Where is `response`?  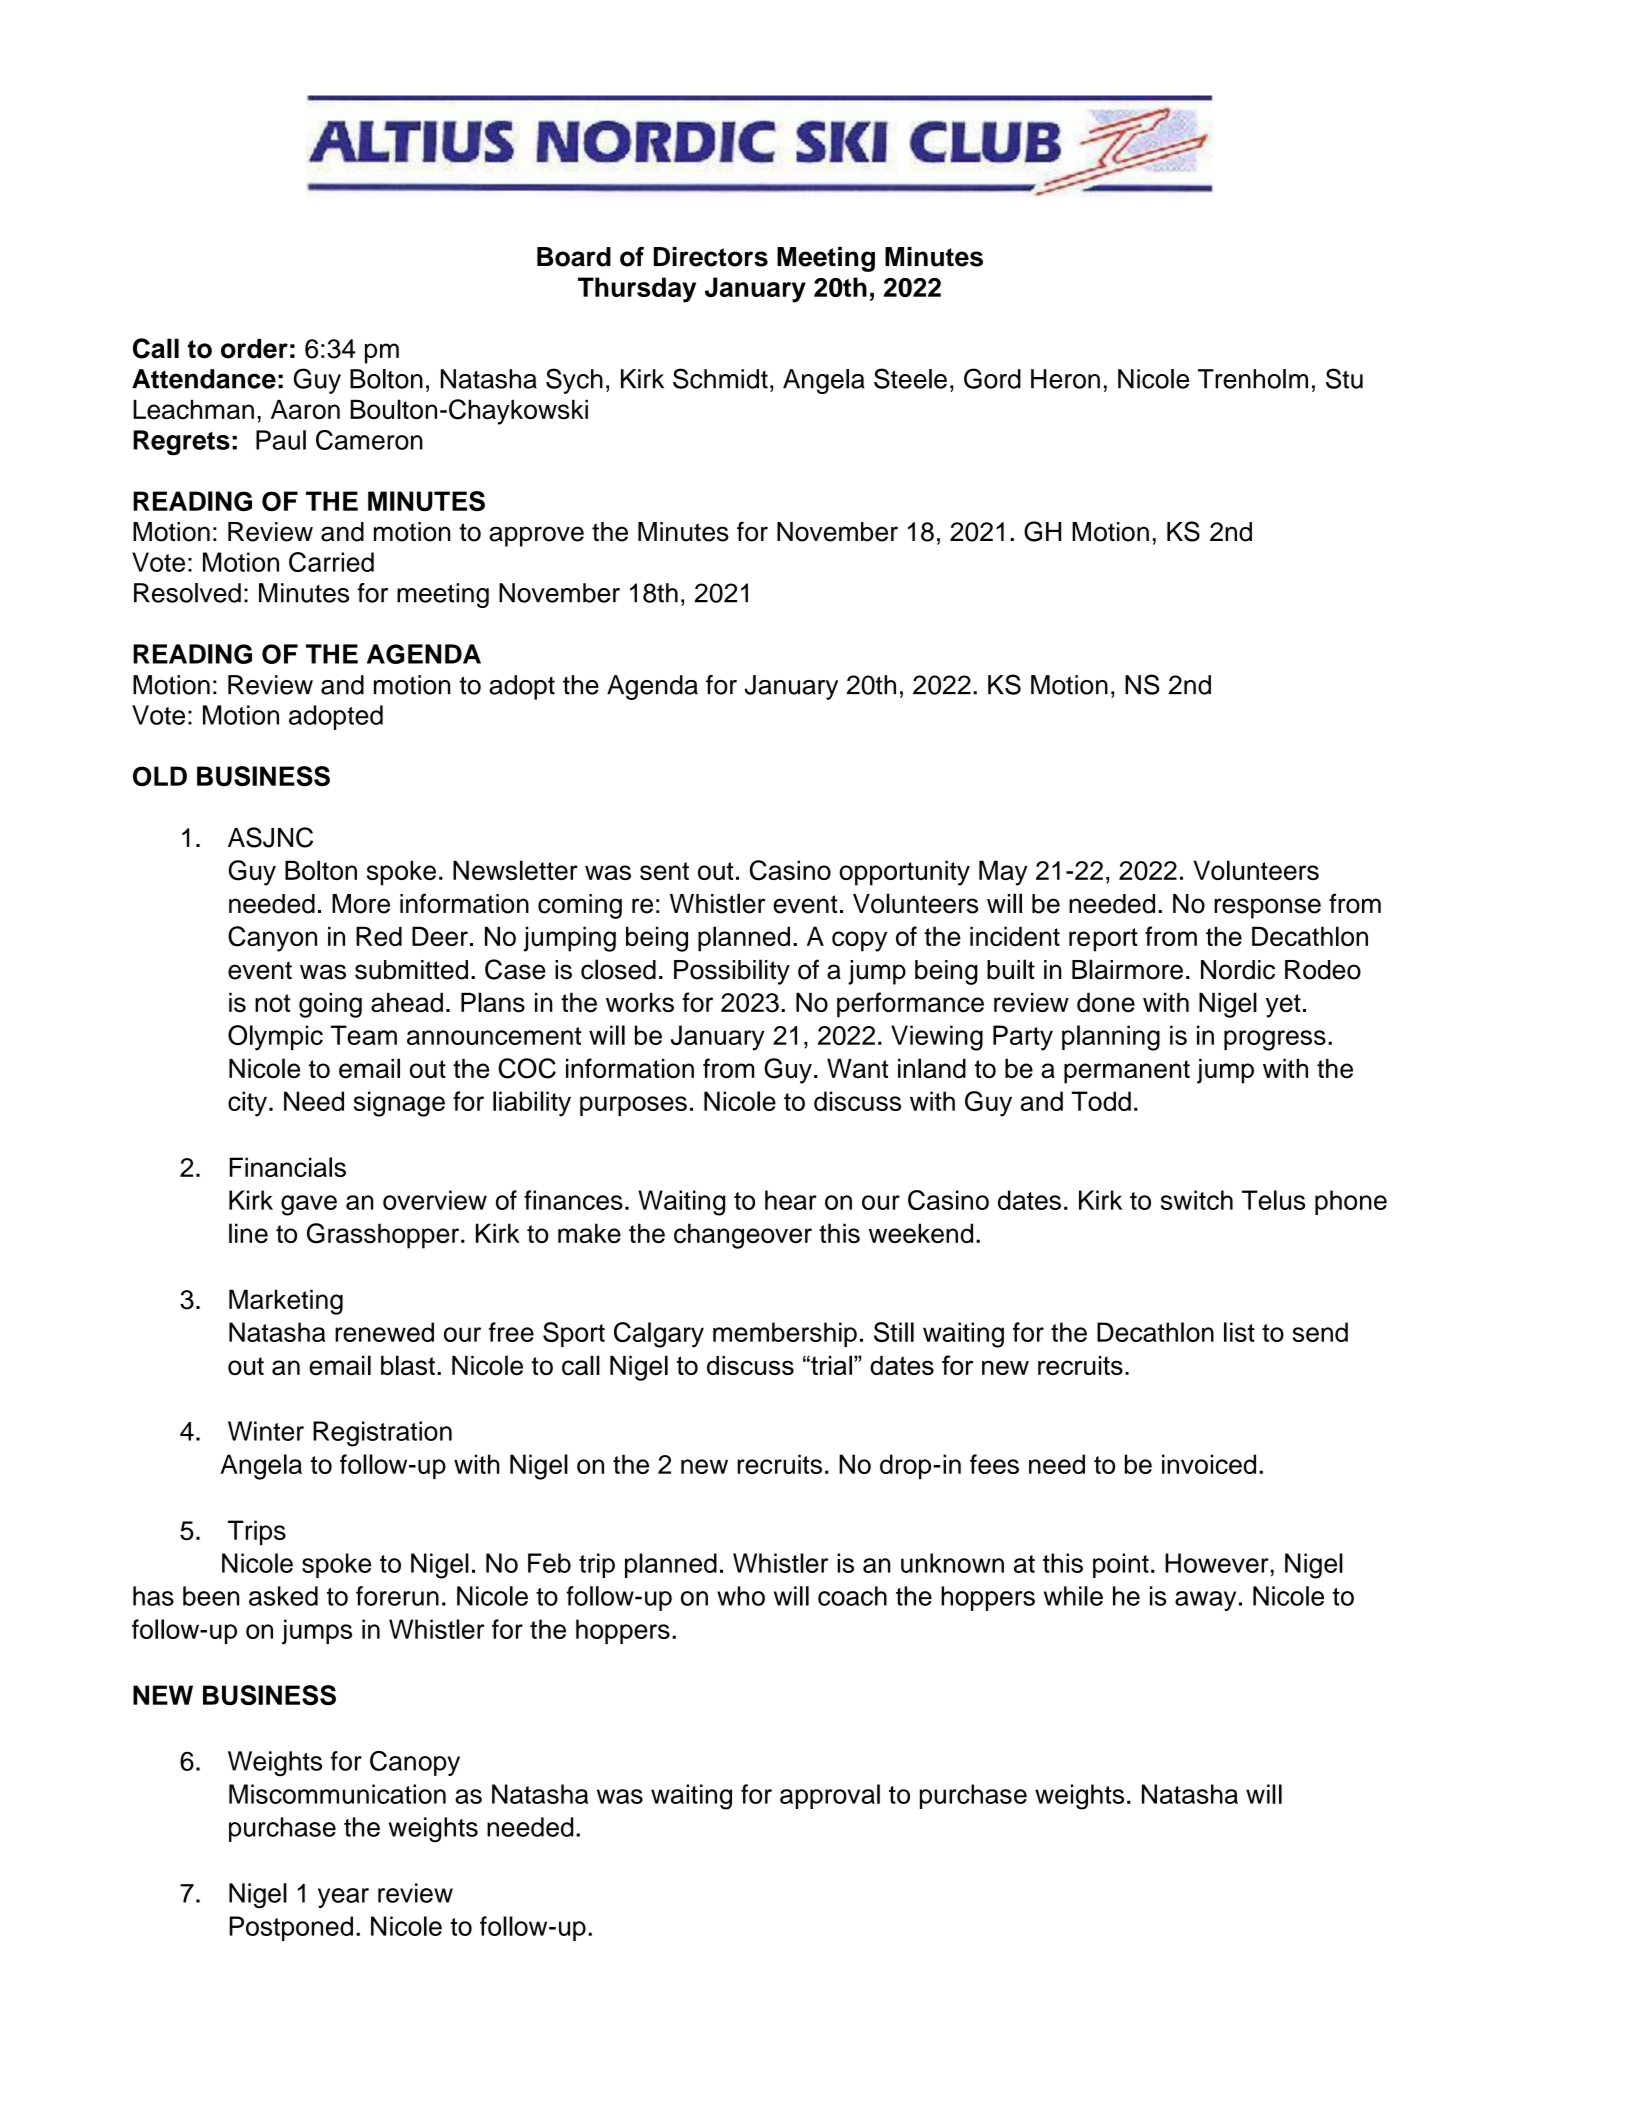 response is located at coordinates (1267, 908).
